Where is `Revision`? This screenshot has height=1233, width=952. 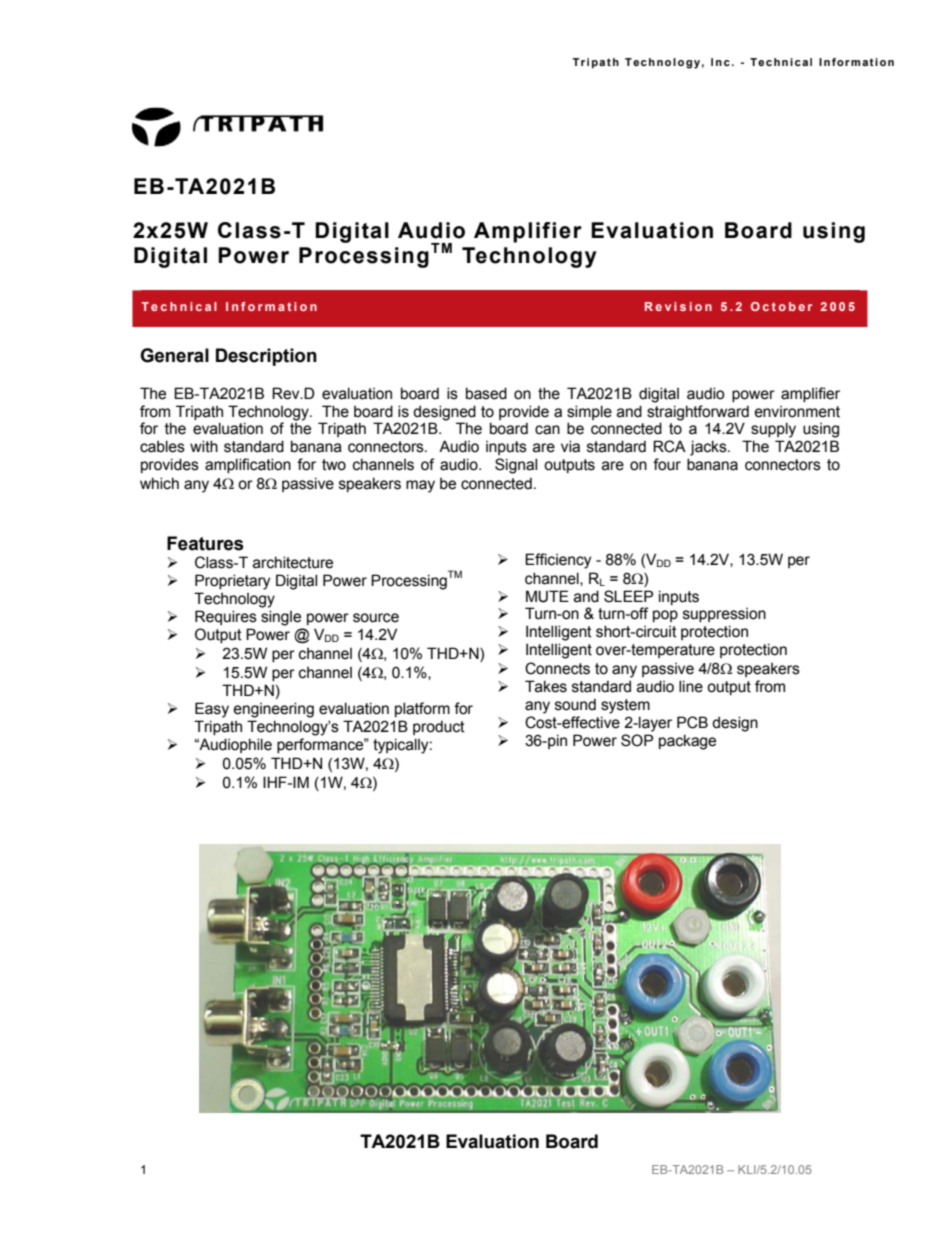
Revision is located at coordinates (678, 306).
